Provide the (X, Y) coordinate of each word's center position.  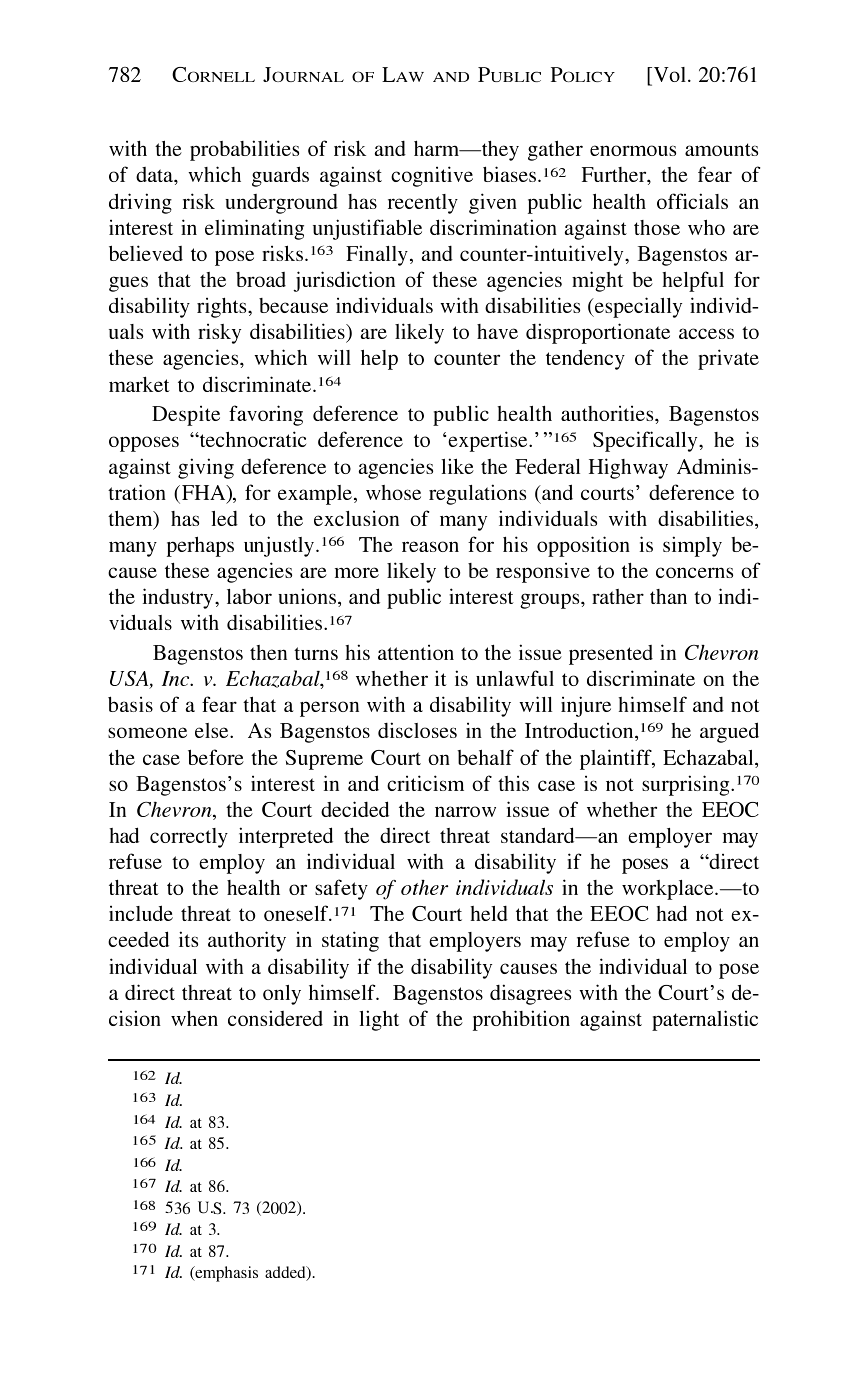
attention (416, 652)
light (379, 1020)
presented (611, 655)
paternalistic (705, 1020)
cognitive (432, 176)
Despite (186, 415)
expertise (489, 441)
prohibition (521, 1020)
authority (247, 941)
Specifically (646, 441)
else (213, 730)
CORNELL (213, 74)
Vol (670, 76)
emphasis (225, 1274)
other (424, 887)
